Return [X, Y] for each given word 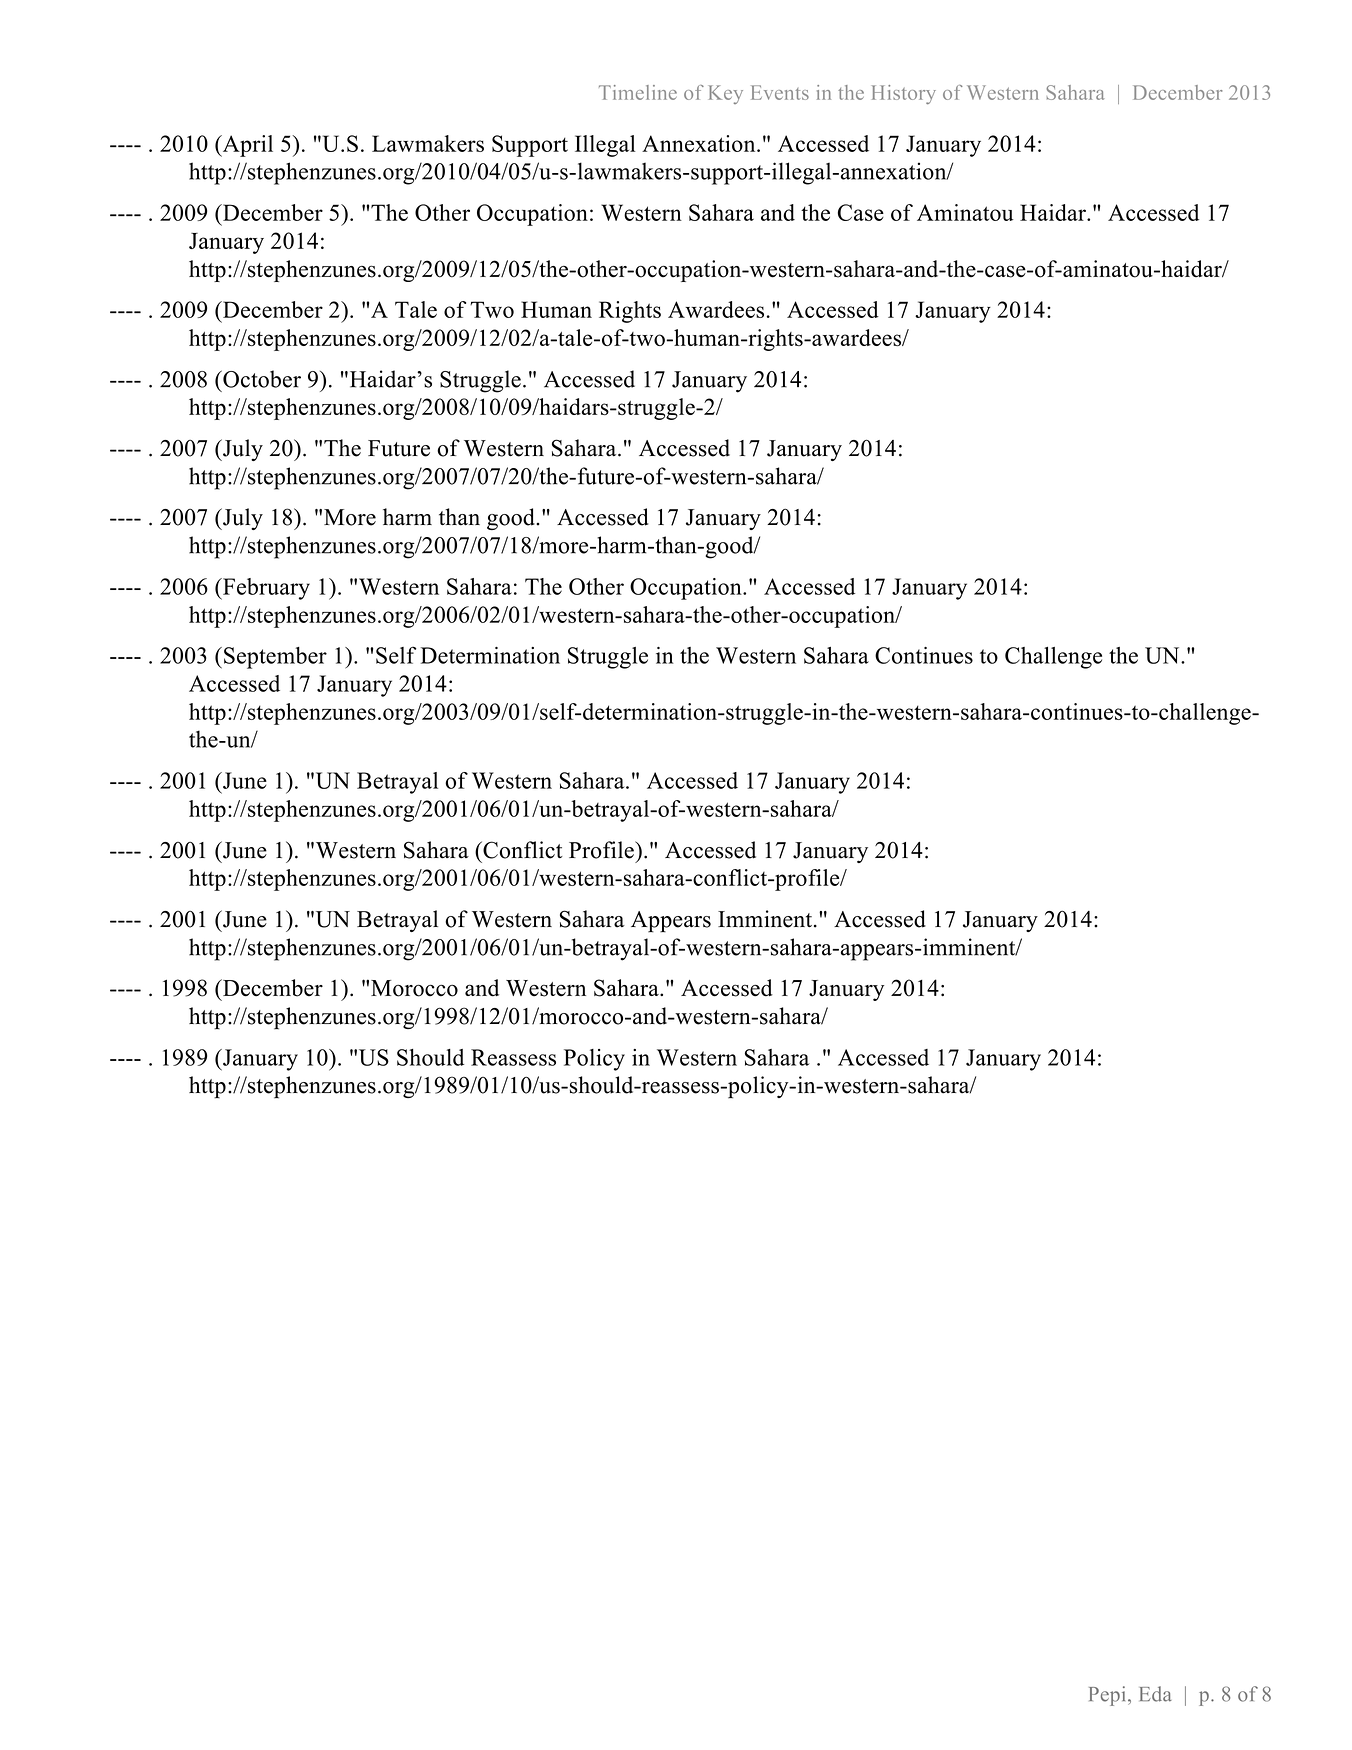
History [904, 94]
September [275, 658]
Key [726, 94]
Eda [1155, 1694]
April [246, 146]
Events [780, 92]
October [261, 379]
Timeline [638, 92]
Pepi [1109, 1696]
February [265, 589]
